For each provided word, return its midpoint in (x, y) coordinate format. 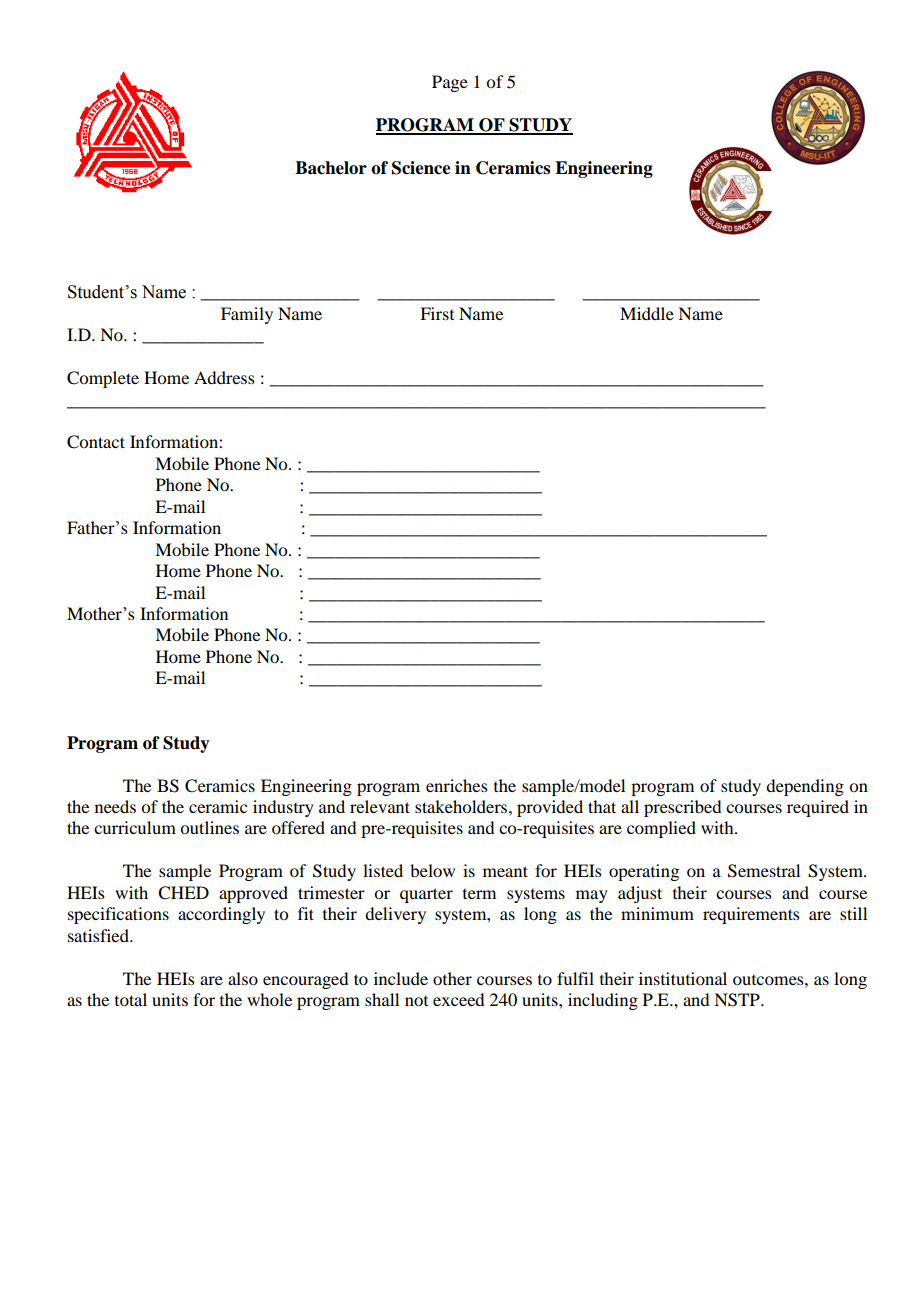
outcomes (769, 980)
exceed (458, 999)
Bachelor (331, 168)
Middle (647, 313)
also (243, 978)
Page (450, 83)
